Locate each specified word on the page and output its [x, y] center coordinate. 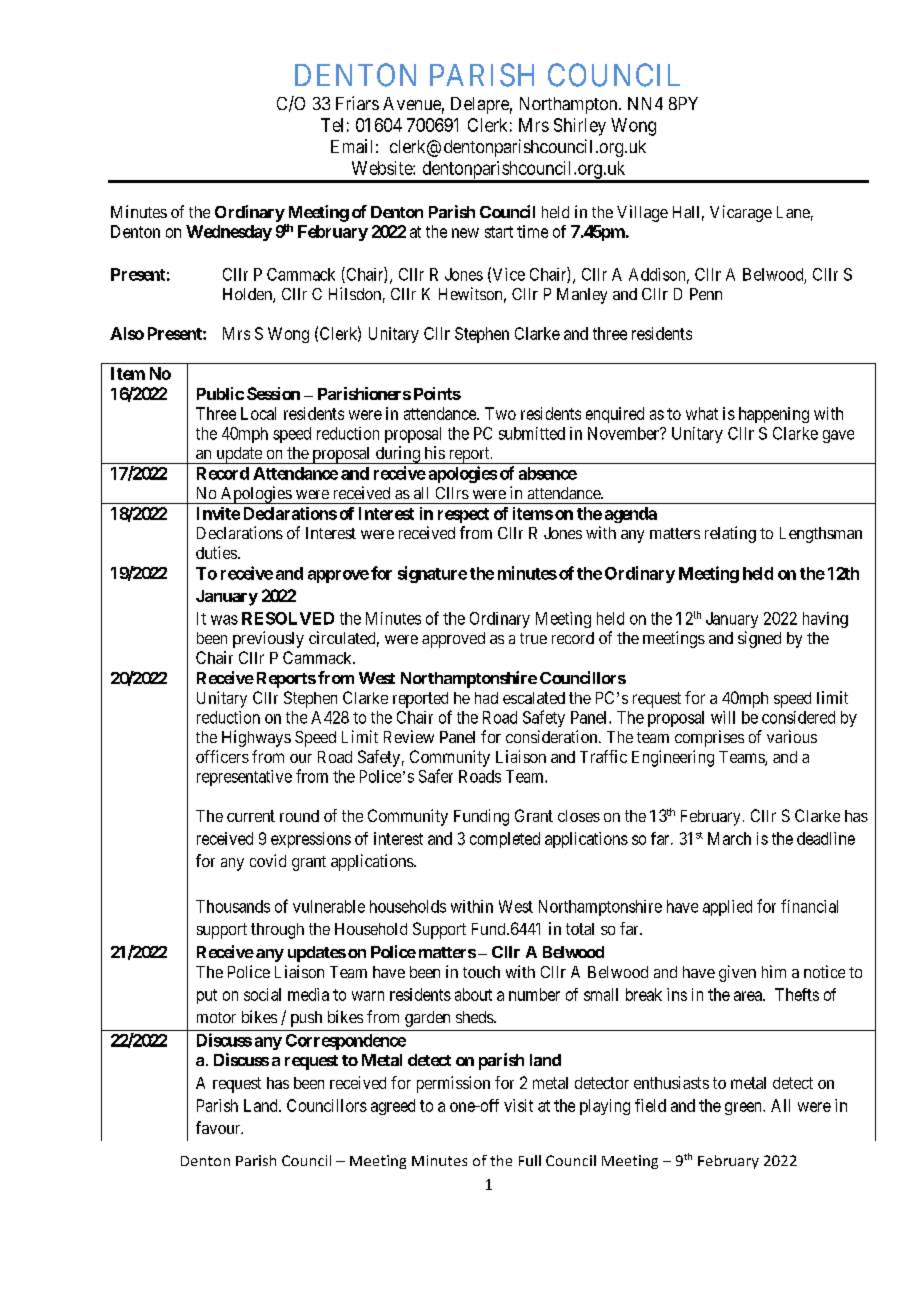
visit [518, 1105]
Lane [793, 212]
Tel [332, 125]
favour [219, 1127]
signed [759, 639]
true [533, 638]
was [224, 620]
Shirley [580, 127]
